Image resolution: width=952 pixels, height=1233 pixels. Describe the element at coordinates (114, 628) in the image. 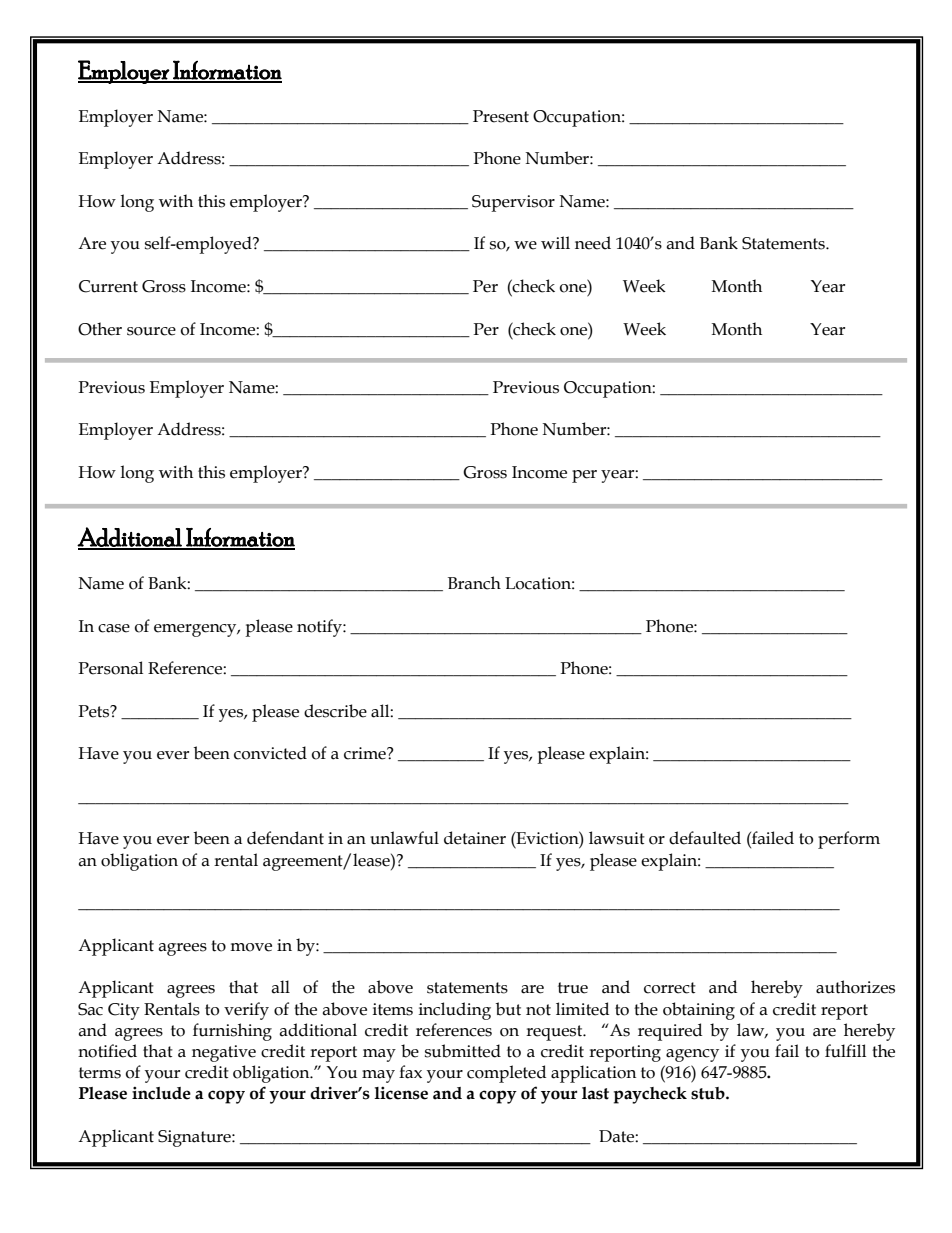

I see `case` at that location.
